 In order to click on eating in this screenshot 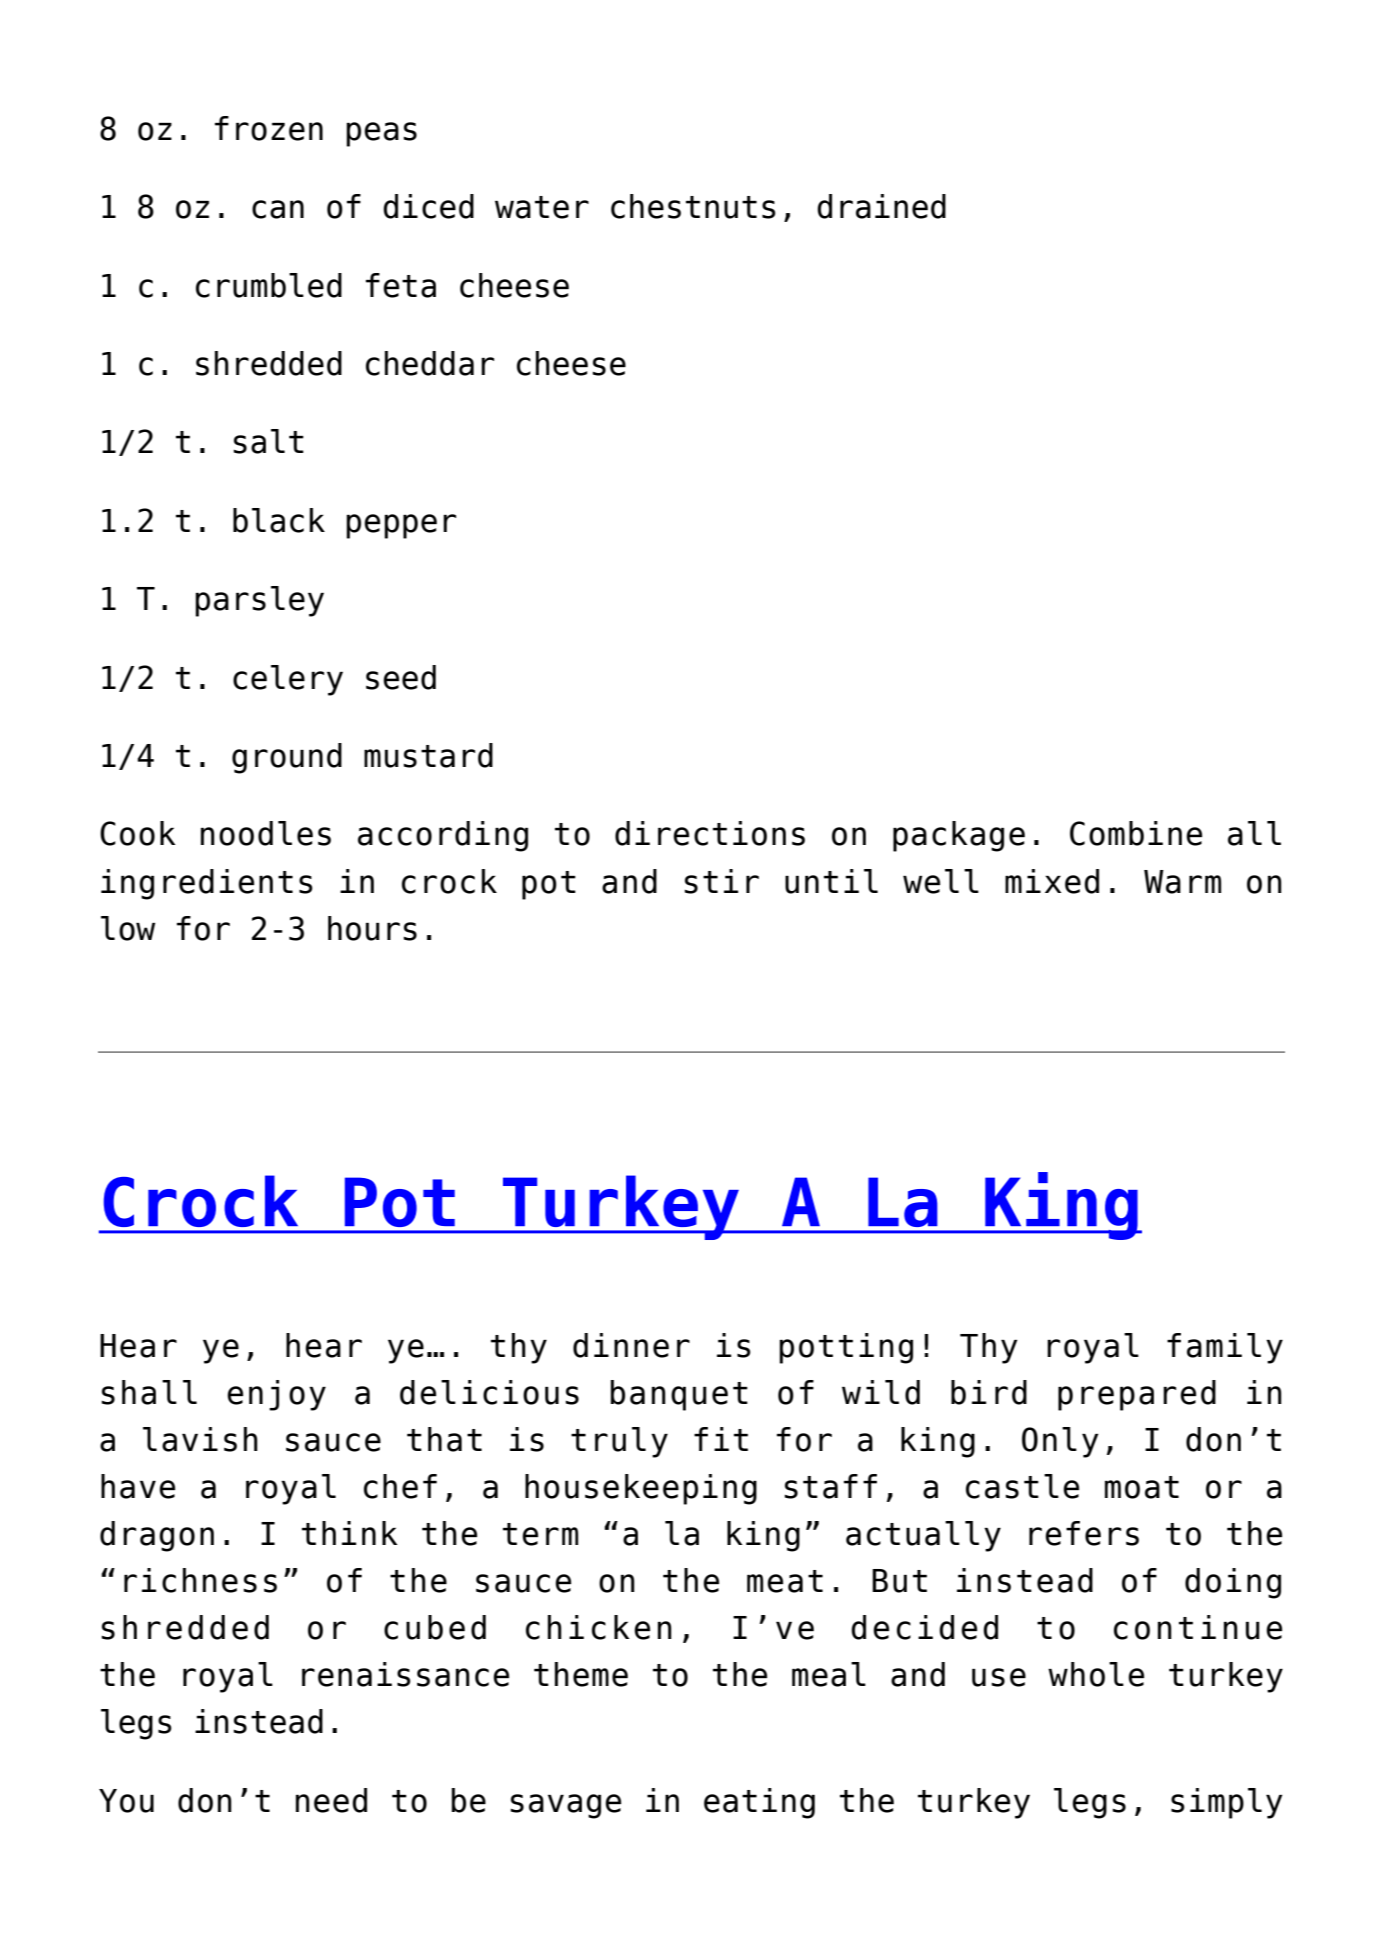, I will do `click(759, 1803)`.
